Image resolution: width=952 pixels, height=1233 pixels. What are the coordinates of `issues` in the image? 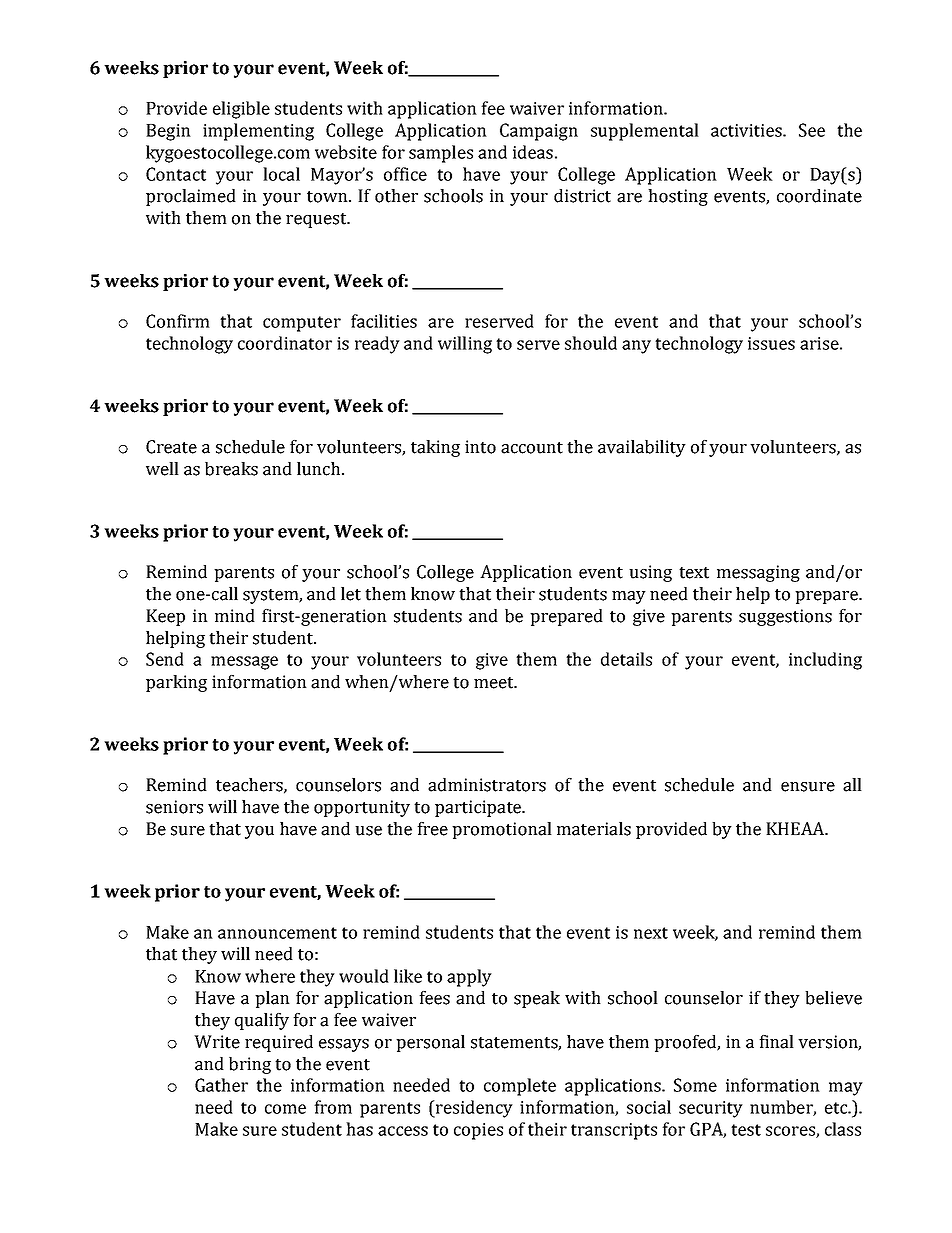 It's located at (771, 343).
